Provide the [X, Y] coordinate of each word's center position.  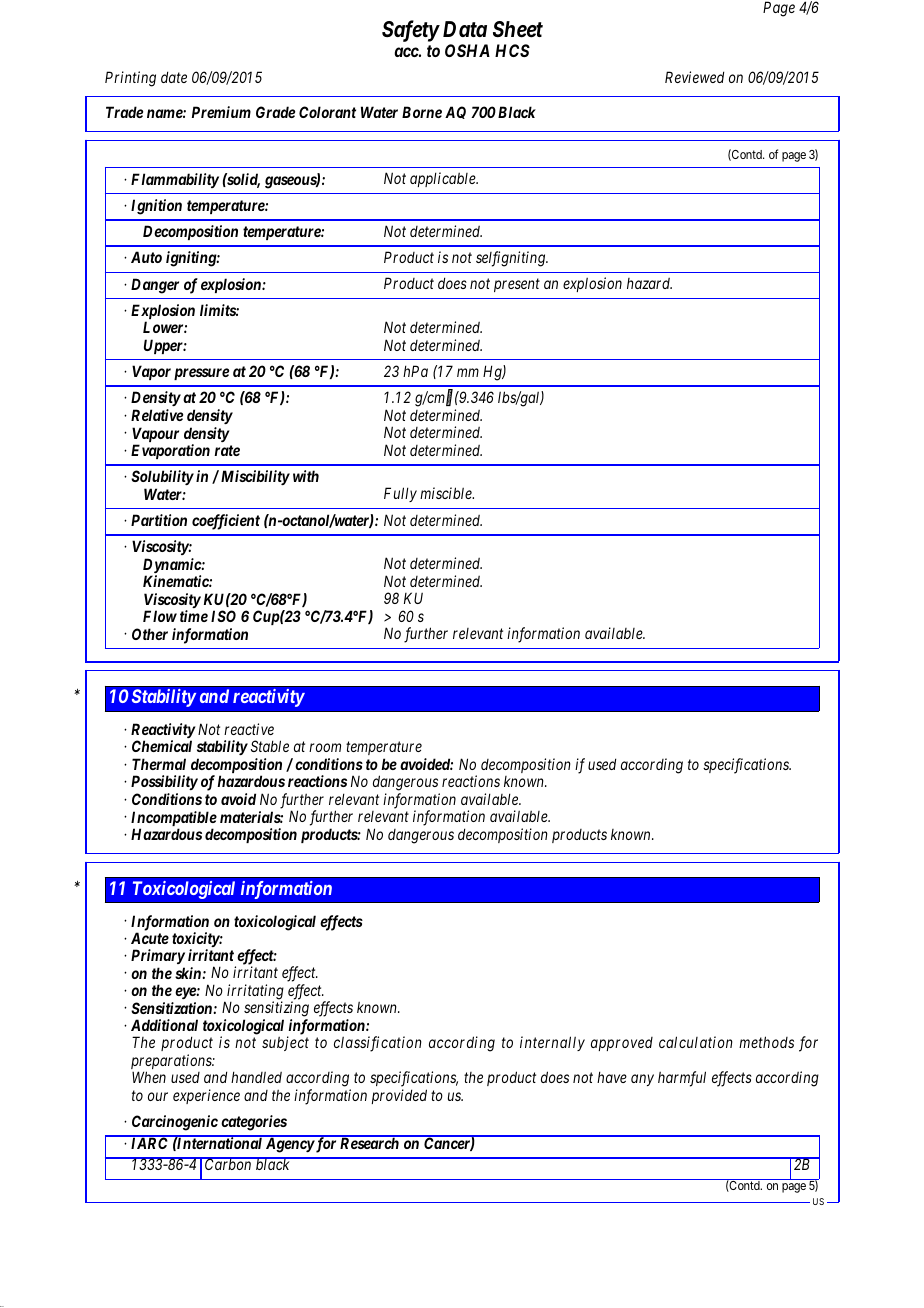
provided [399, 1096]
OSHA [467, 50]
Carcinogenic [175, 1123]
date [174, 77]
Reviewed [694, 77]
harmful [682, 1079]
